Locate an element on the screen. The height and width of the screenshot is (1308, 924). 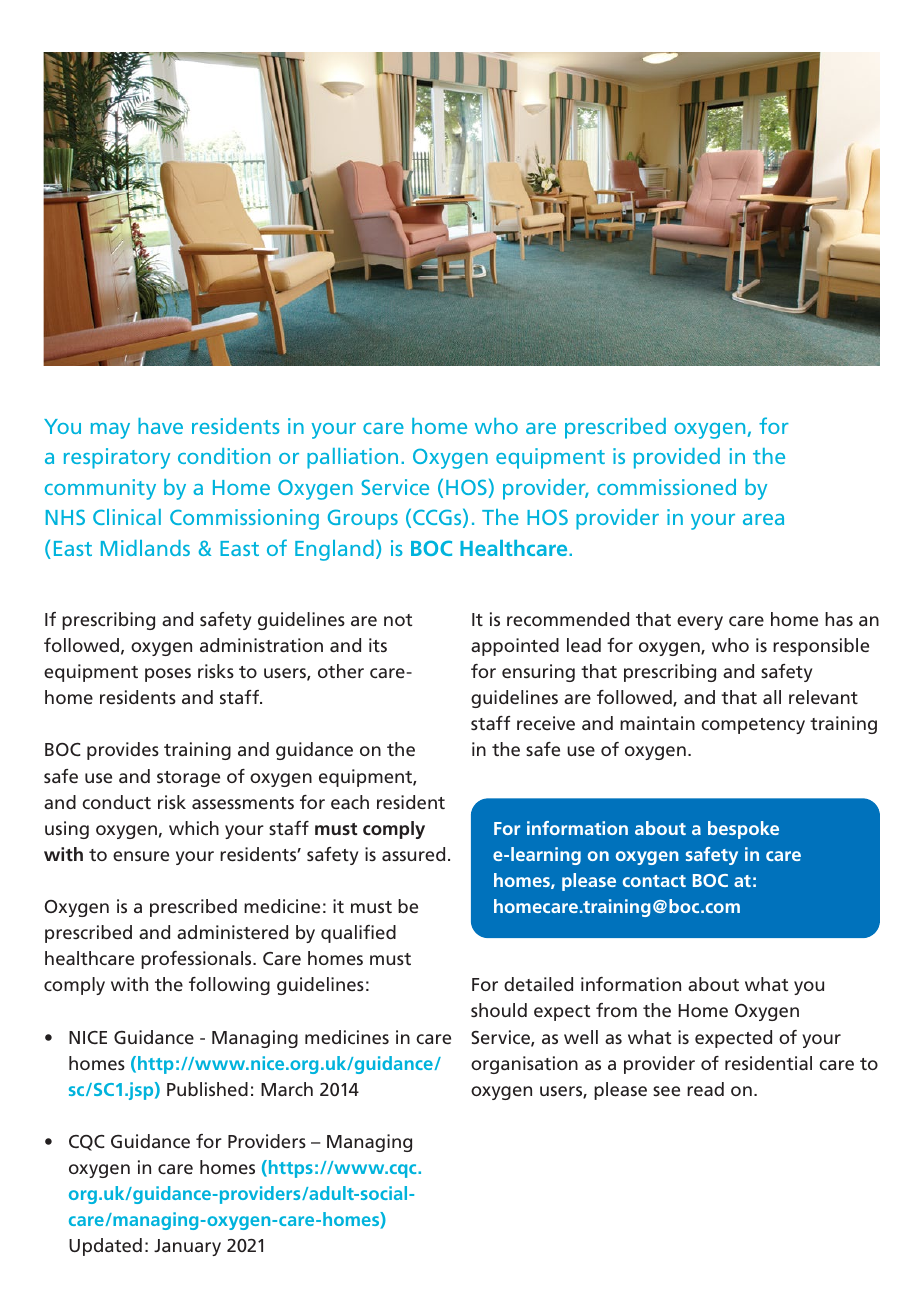
January is located at coordinates (187, 1247).
